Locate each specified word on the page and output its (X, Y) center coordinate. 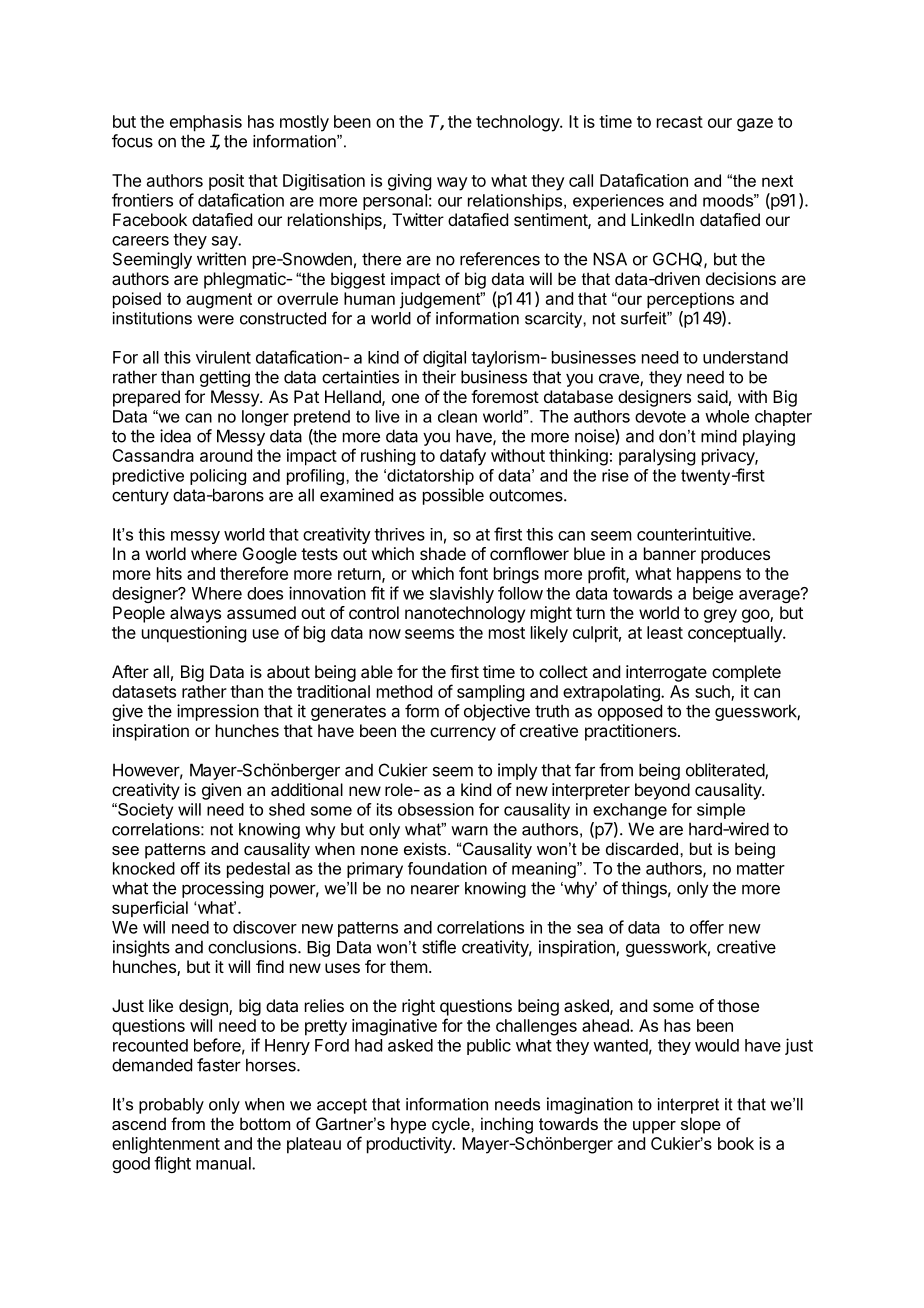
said (712, 396)
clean (457, 416)
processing (222, 889)
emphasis (206, 123)
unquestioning (194, 634)
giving (409, 182)
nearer (435, 890)
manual (224, 1163)
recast (680, 122)
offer (707, 927)
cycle (452, 1125)
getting (225, 378)
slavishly (462, 594)
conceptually (736, 634)
